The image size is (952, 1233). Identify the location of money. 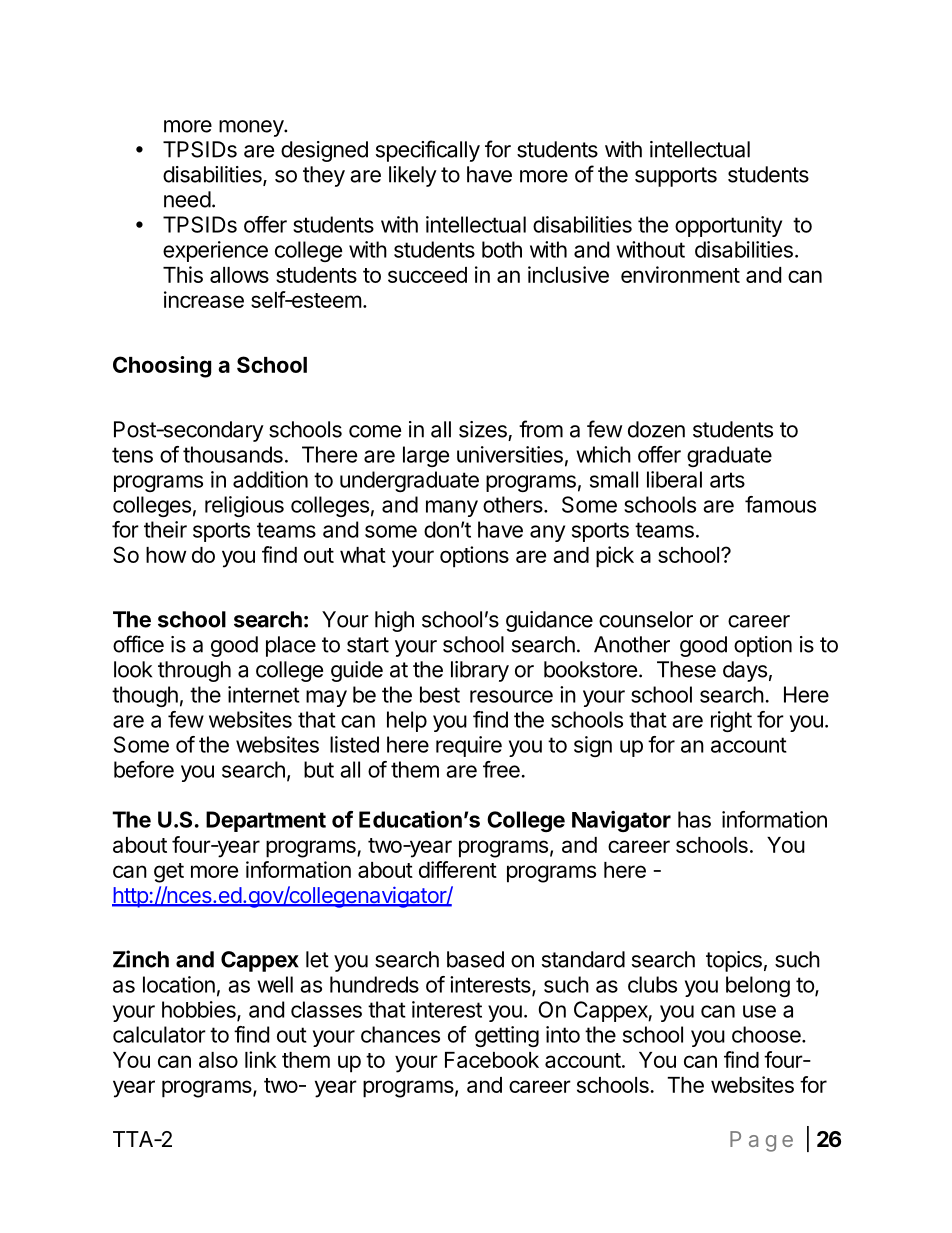
(252, 128).
